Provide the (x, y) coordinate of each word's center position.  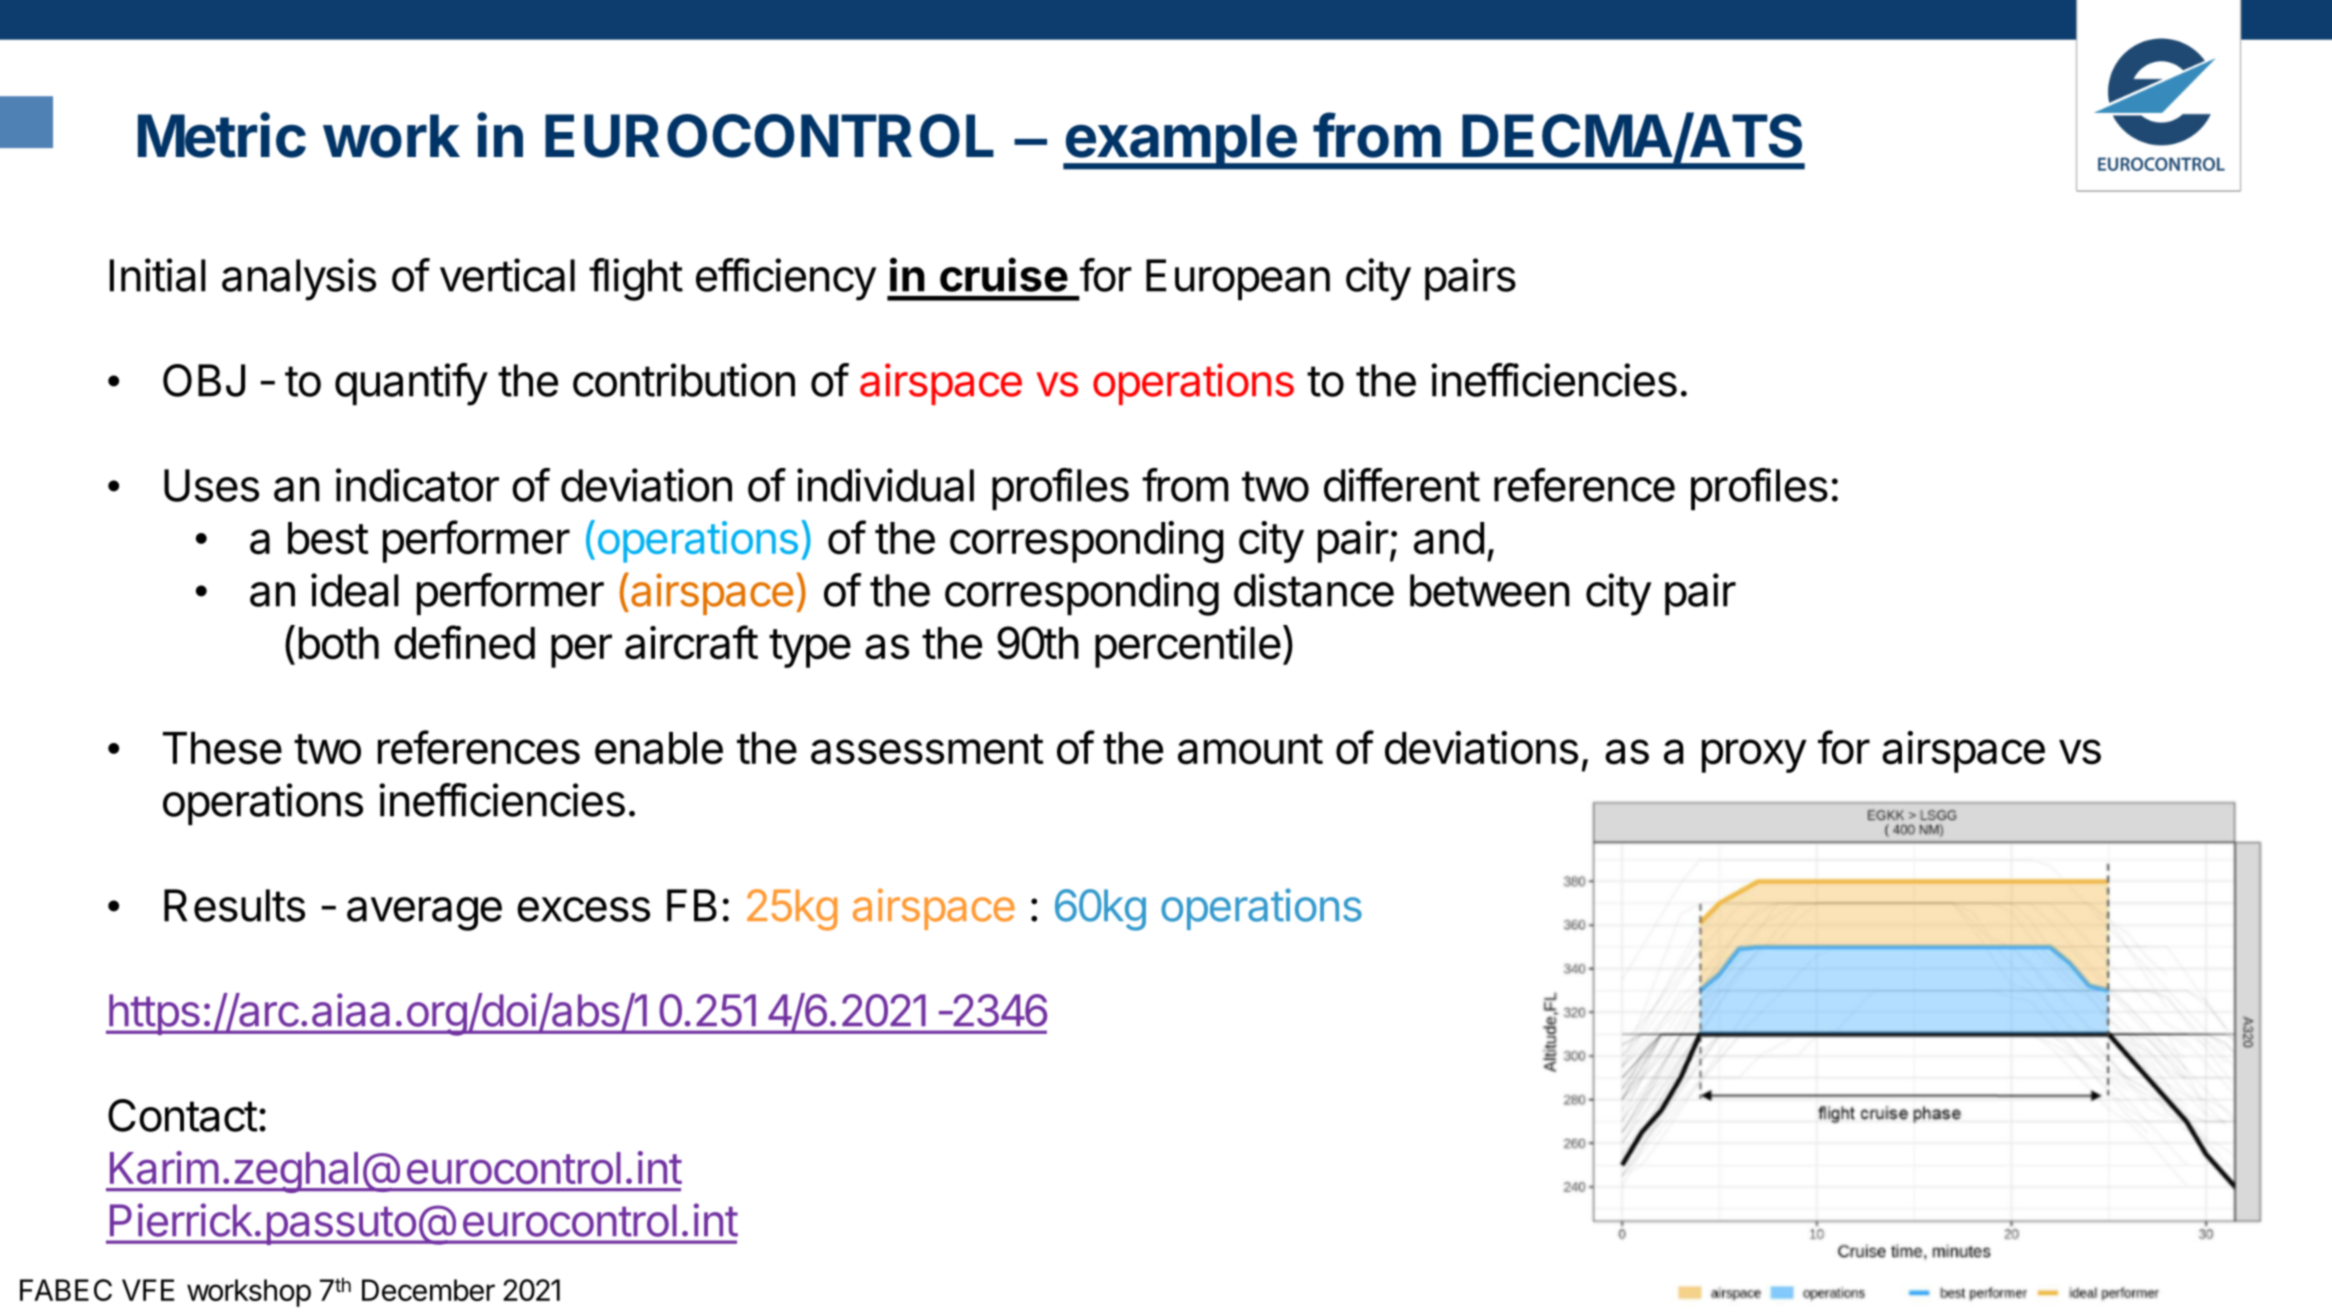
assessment (927, 749)
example (1180, 142)
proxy (1754, 756)
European (1238, 279)
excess (583, 909)
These (222, 748)
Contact (183, 1115)
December (428, 1290)
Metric (222, 135)
